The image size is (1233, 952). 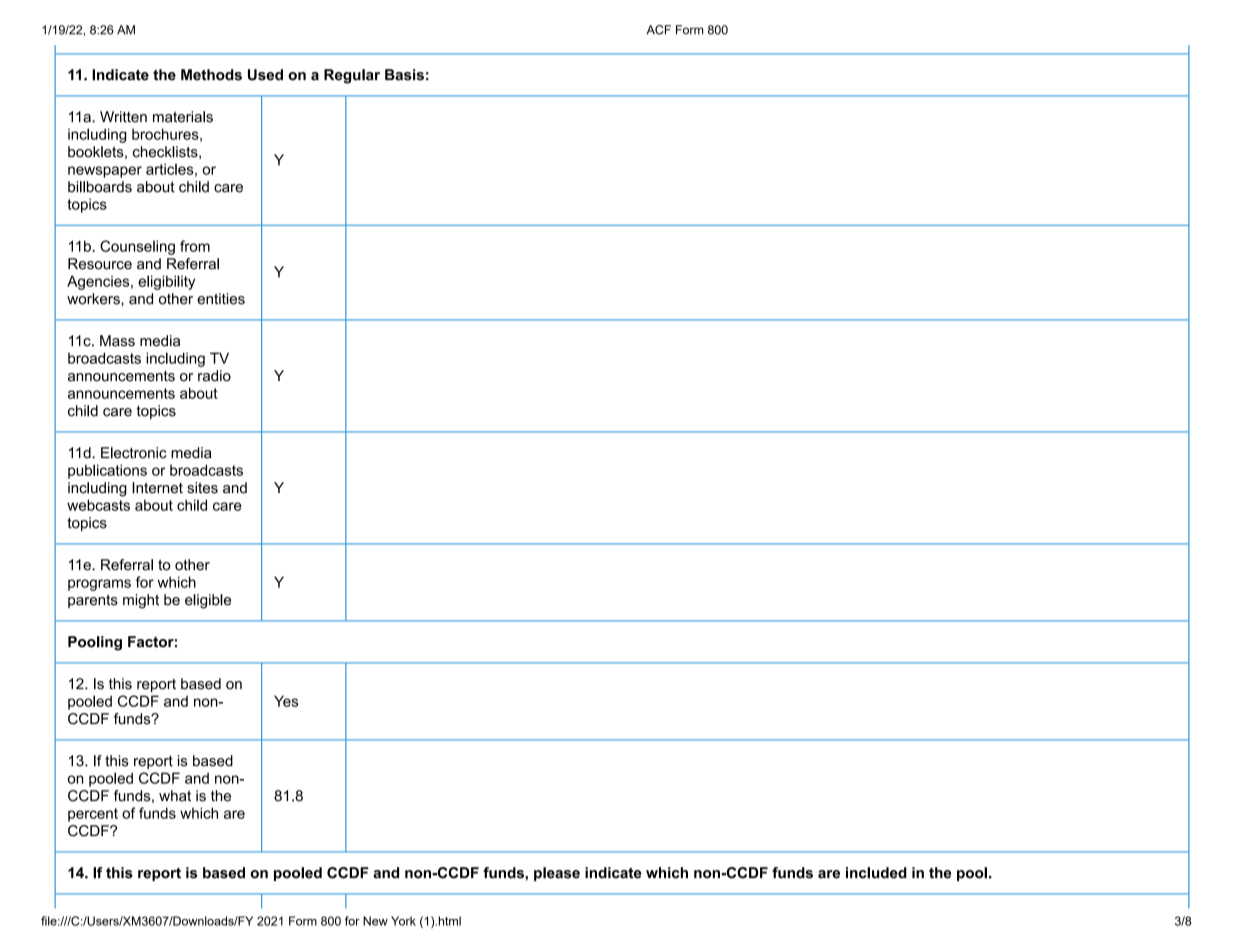 What do you see at coordinates (208, 601) in the page?
I see `eligible` at bounding box center [208, 601].
